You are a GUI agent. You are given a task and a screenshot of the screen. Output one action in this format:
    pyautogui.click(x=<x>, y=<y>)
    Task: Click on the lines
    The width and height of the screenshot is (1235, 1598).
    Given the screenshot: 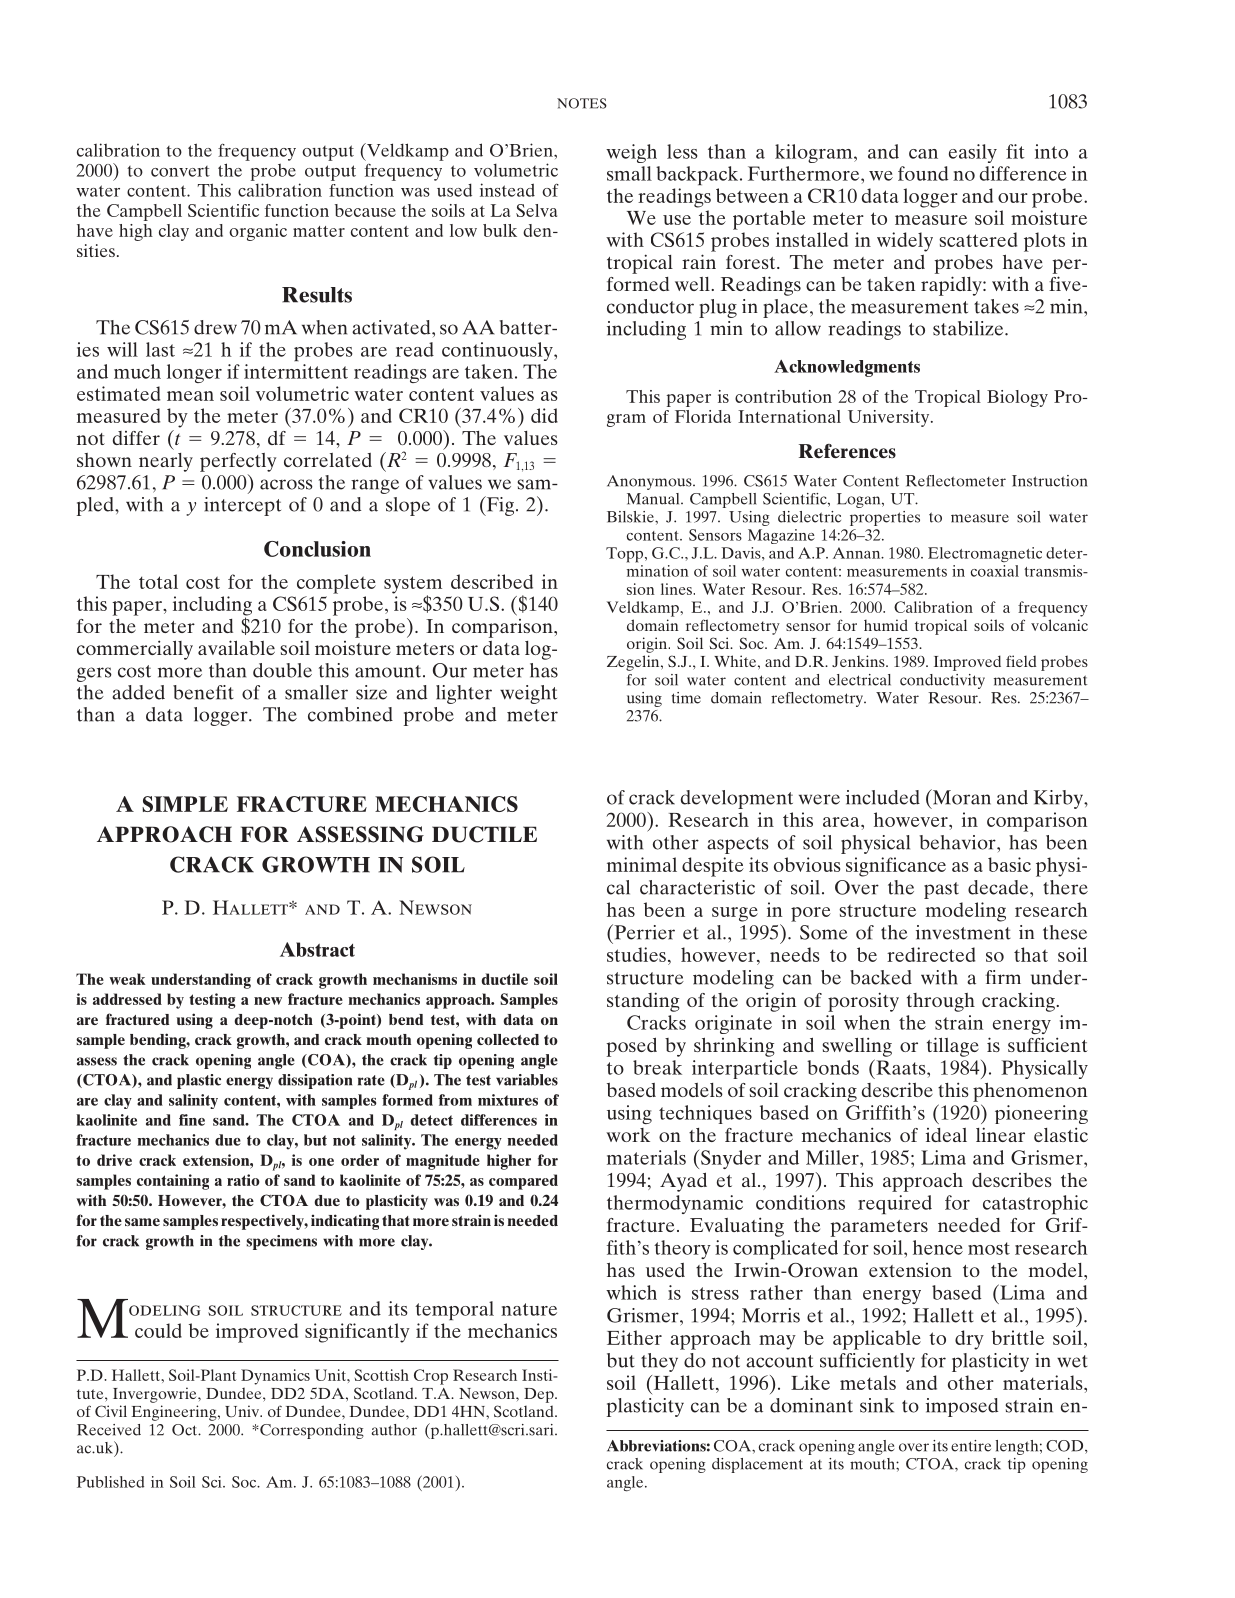 What is the action you would take?
    pyautogui.click(x=677, y=589)
